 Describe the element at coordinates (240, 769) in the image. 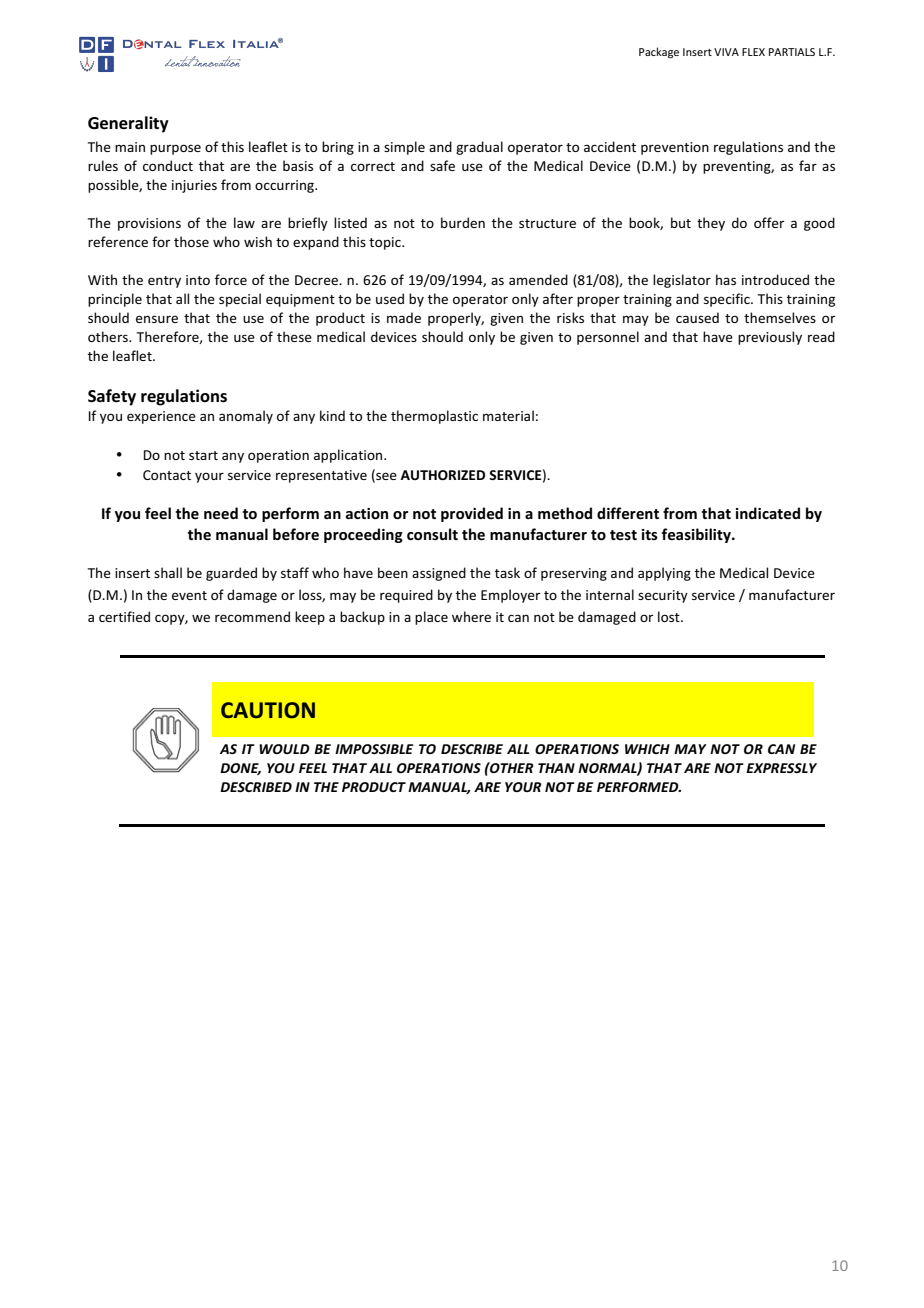

I see `DONE` at that location.
